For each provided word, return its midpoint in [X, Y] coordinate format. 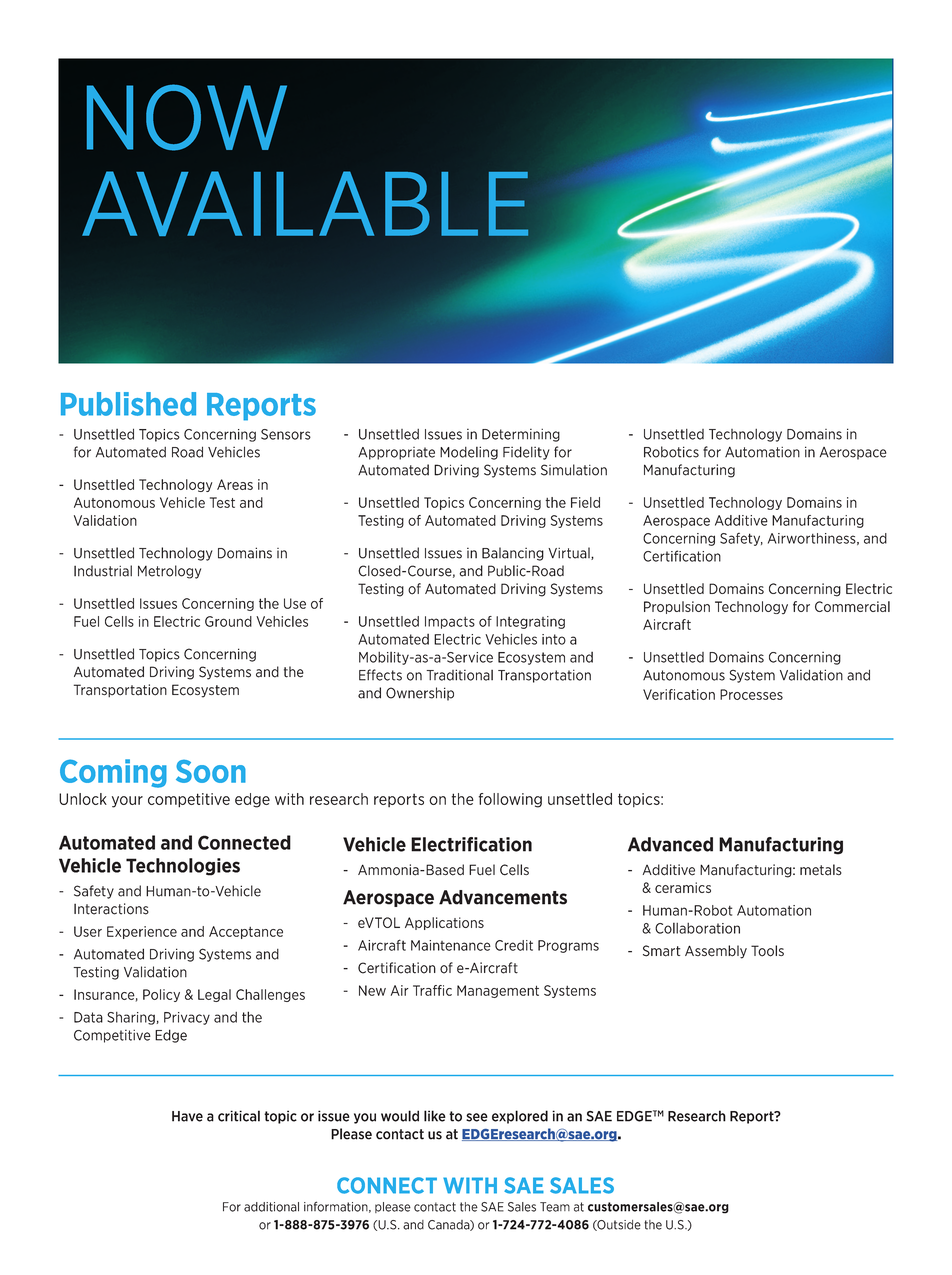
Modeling [469, 453]
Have [187, 1116]
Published [128, 404]
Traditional [459, 675]
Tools [767, 951]
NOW [187, 117]
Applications [444, 923]
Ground [228, 621]
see [477, 1117]
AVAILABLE [305, 203]
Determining [521, 435]
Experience [142, 932]
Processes [751, 694]
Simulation [574, 470]
